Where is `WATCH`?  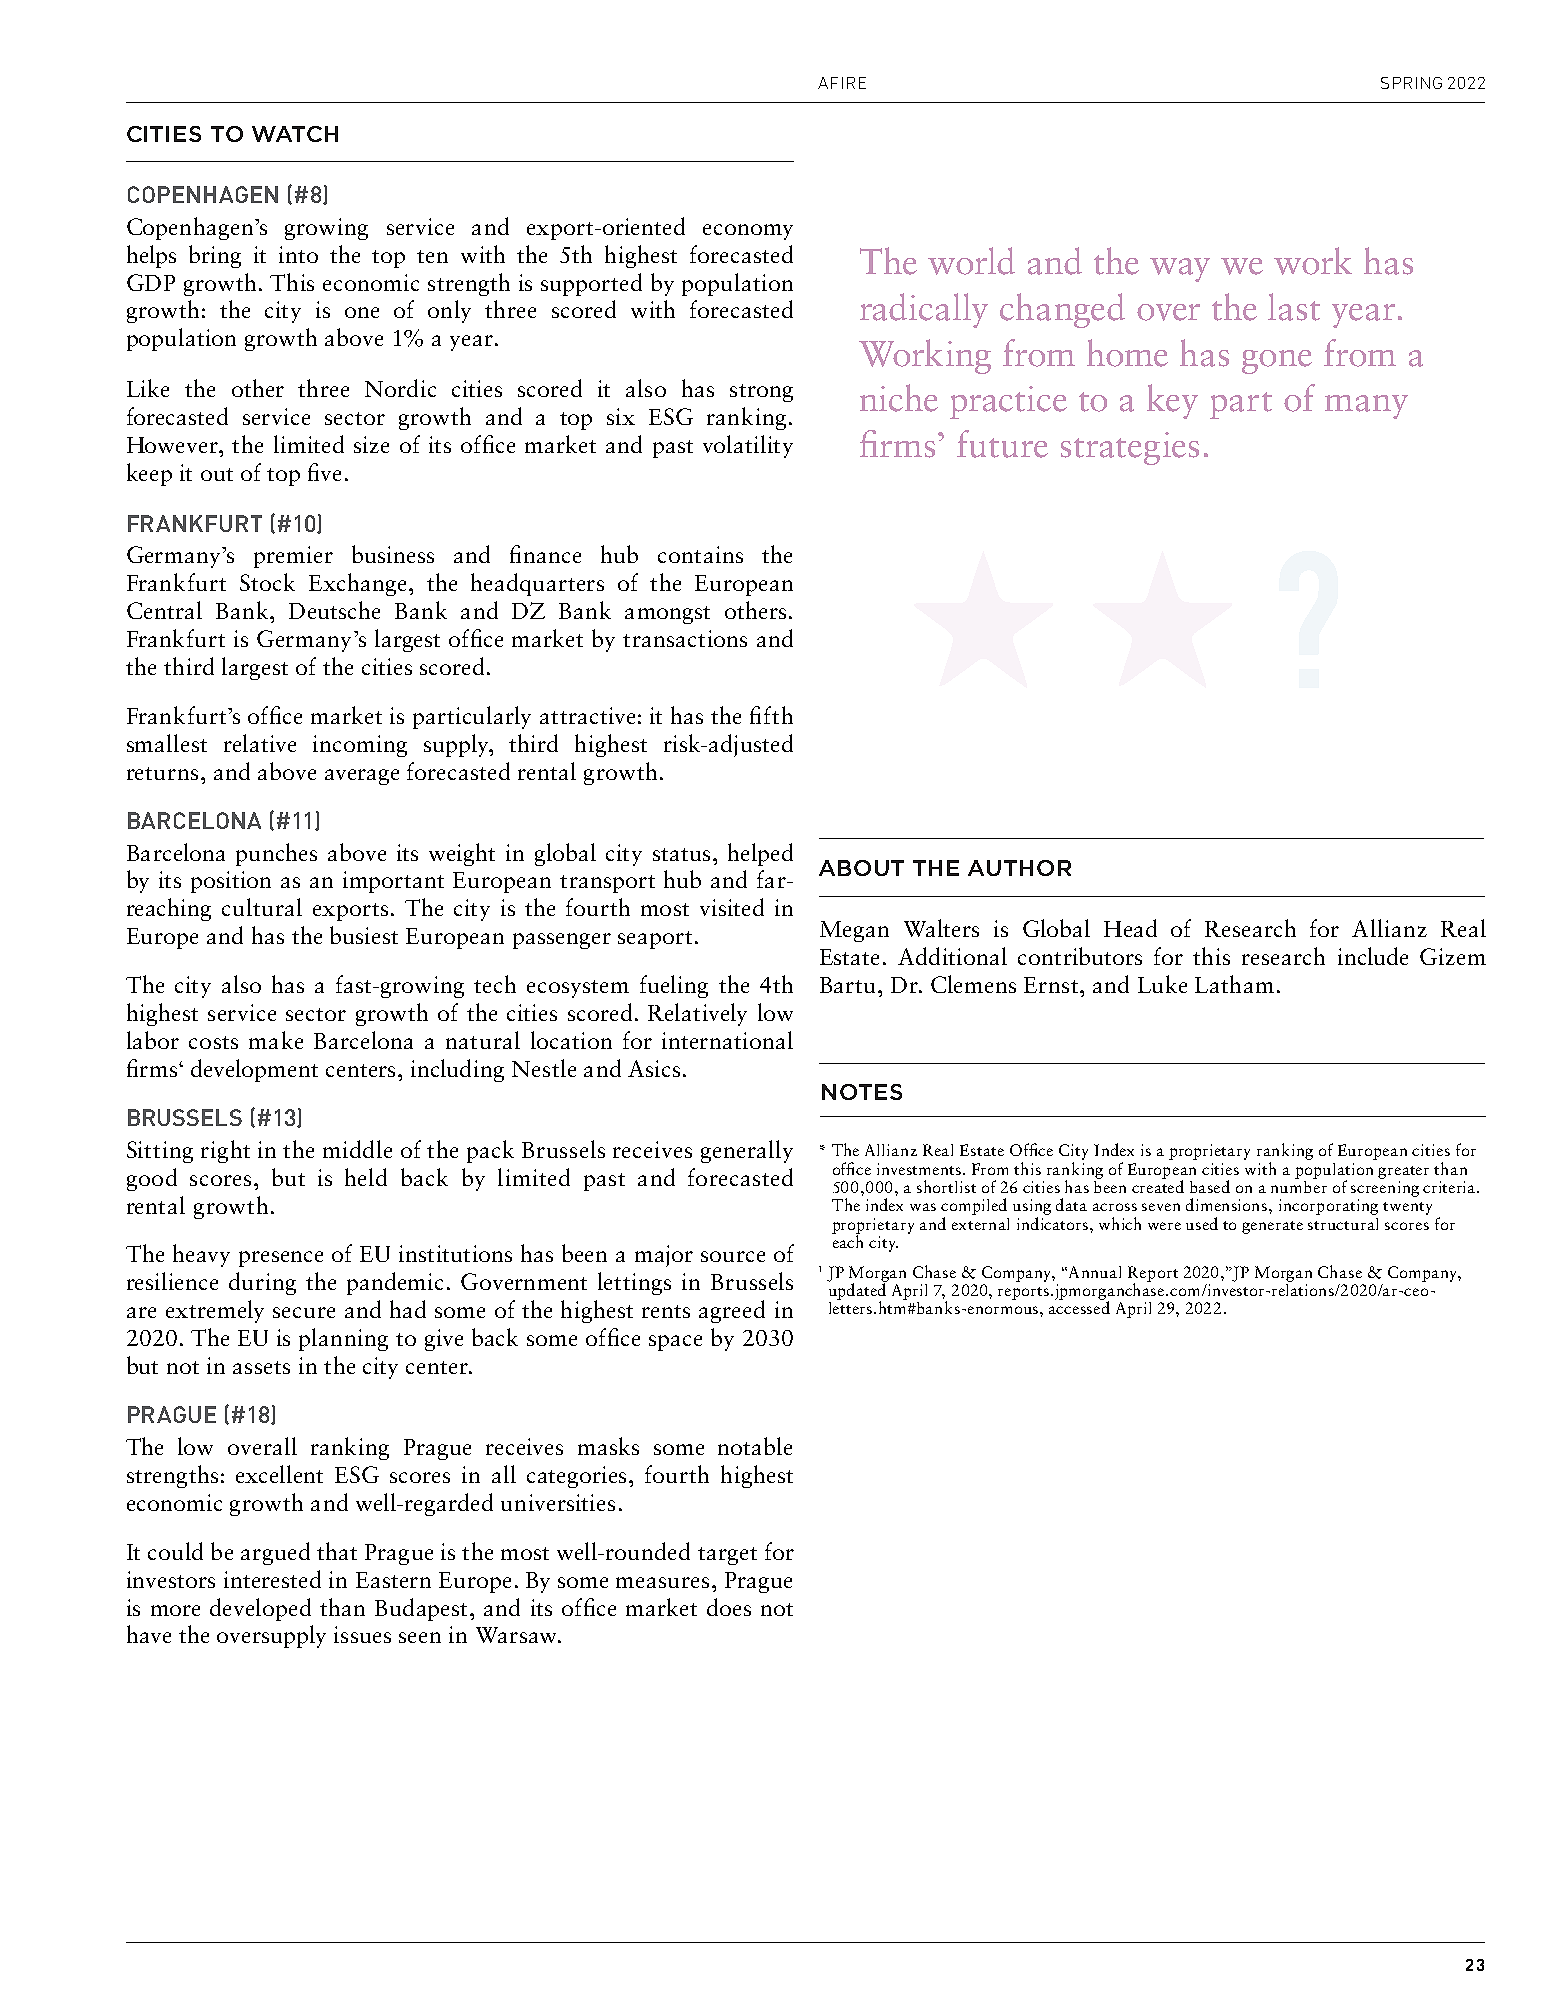 WATCH is located at coordinates (295, 134).
